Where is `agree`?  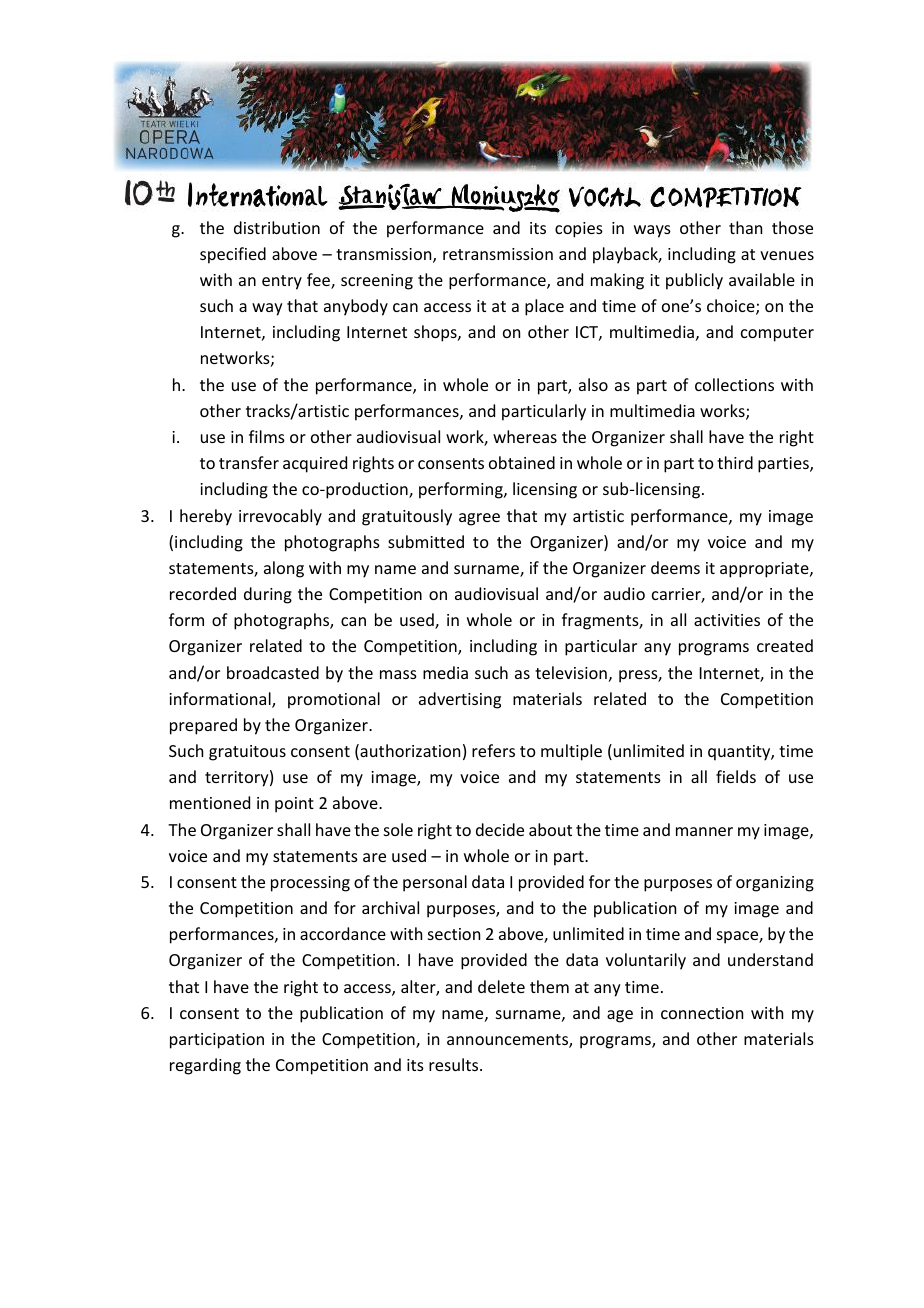
agree is located at coordinates (479, 519).
